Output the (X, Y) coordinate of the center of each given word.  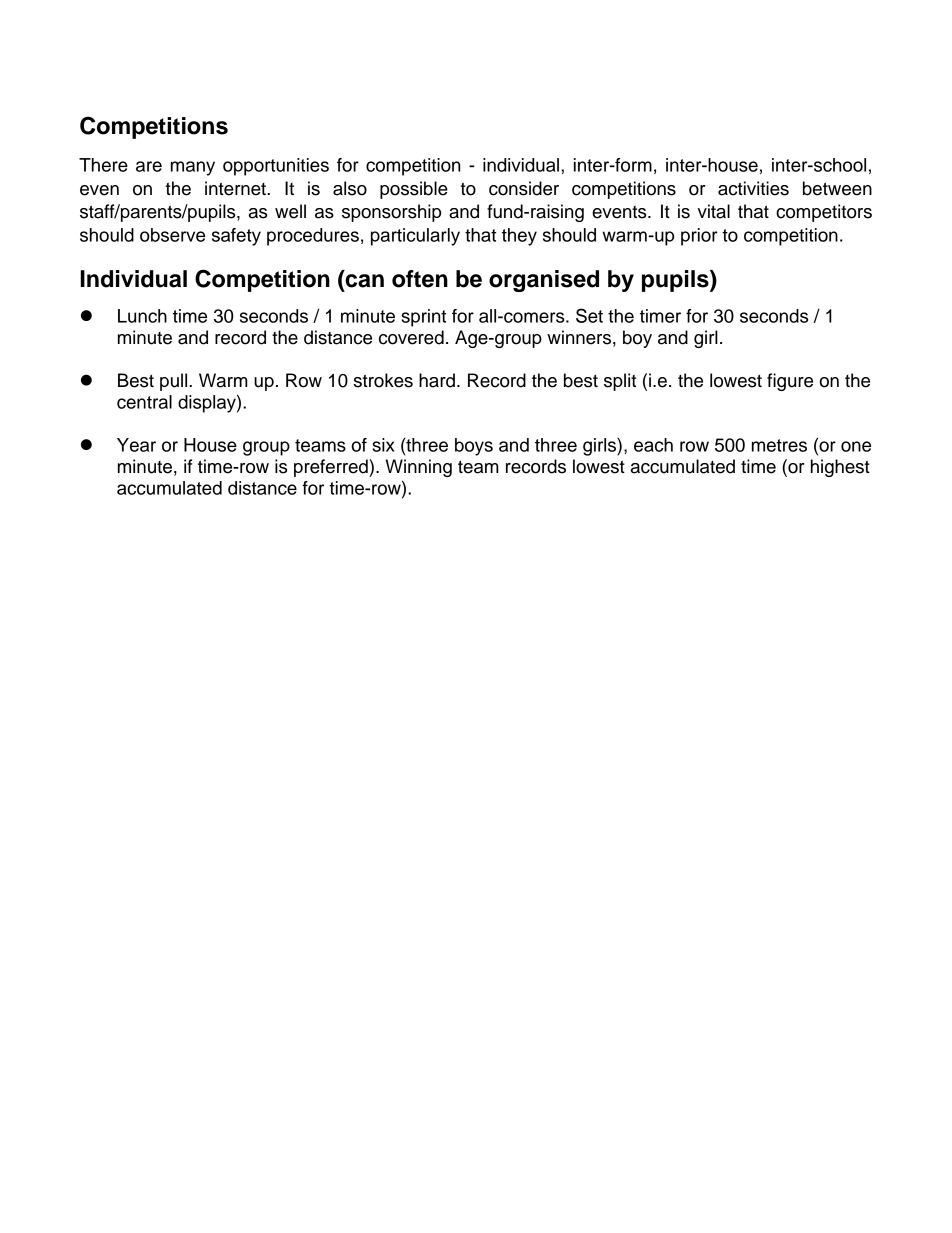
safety (236, 237)
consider (524, 188)
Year (136, 445)
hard (437, 380)
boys (474, 447)
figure (790, 382)
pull (175, 382)
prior (699, 237)
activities (753, 188)
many (193, 168)
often (420, 279)
